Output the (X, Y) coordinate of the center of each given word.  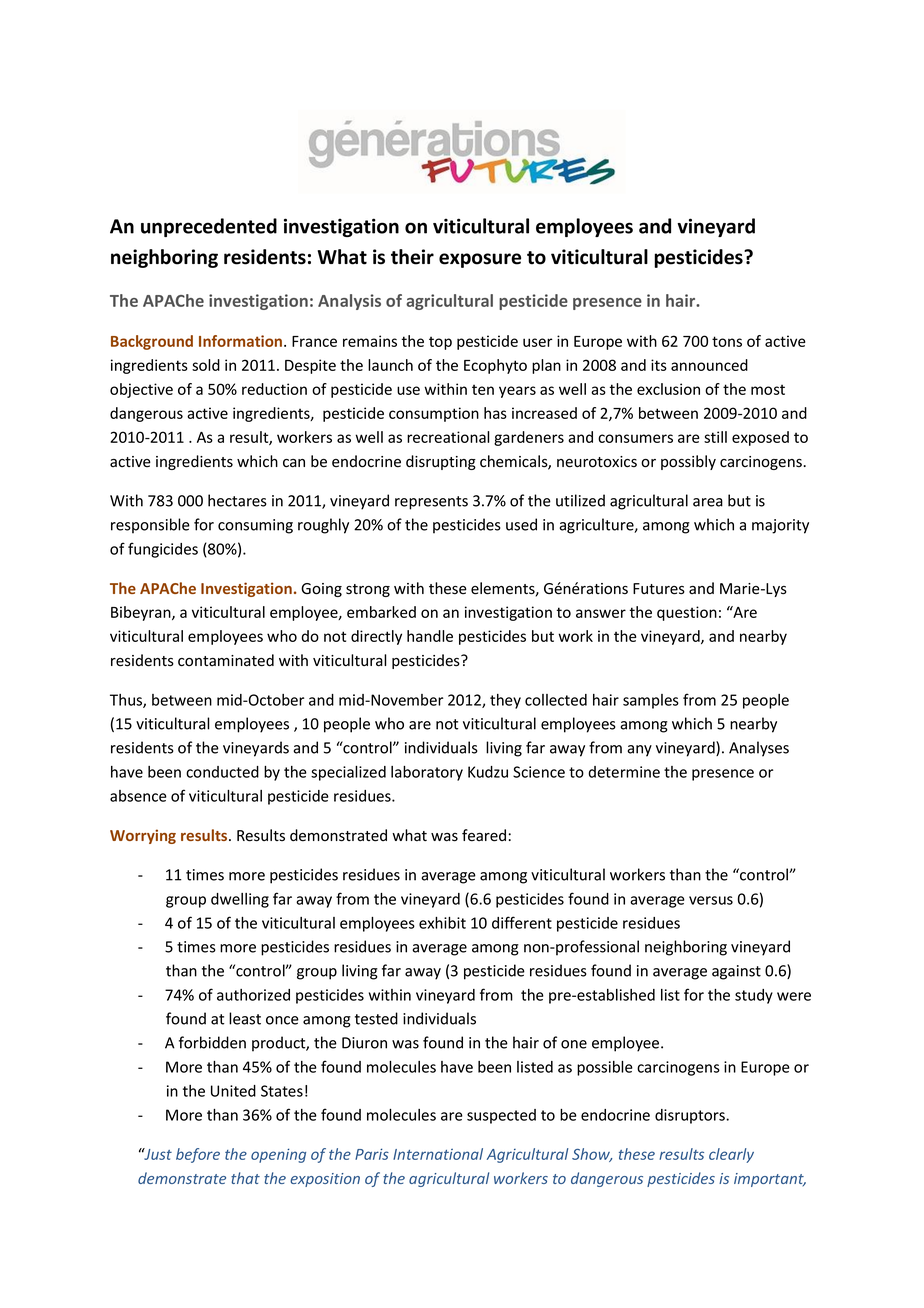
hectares (237, 500)
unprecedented (209, 227)
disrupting (441, 462)
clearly (731, 1155)
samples (651, 701)
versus (711, 900)
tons (727, 341)
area (708, 502)
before (198, 1155)
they (505, 701)
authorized (253, 995)
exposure (480, 260)
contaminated (226, 660)
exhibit (442, 923)
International (438, 1154)
